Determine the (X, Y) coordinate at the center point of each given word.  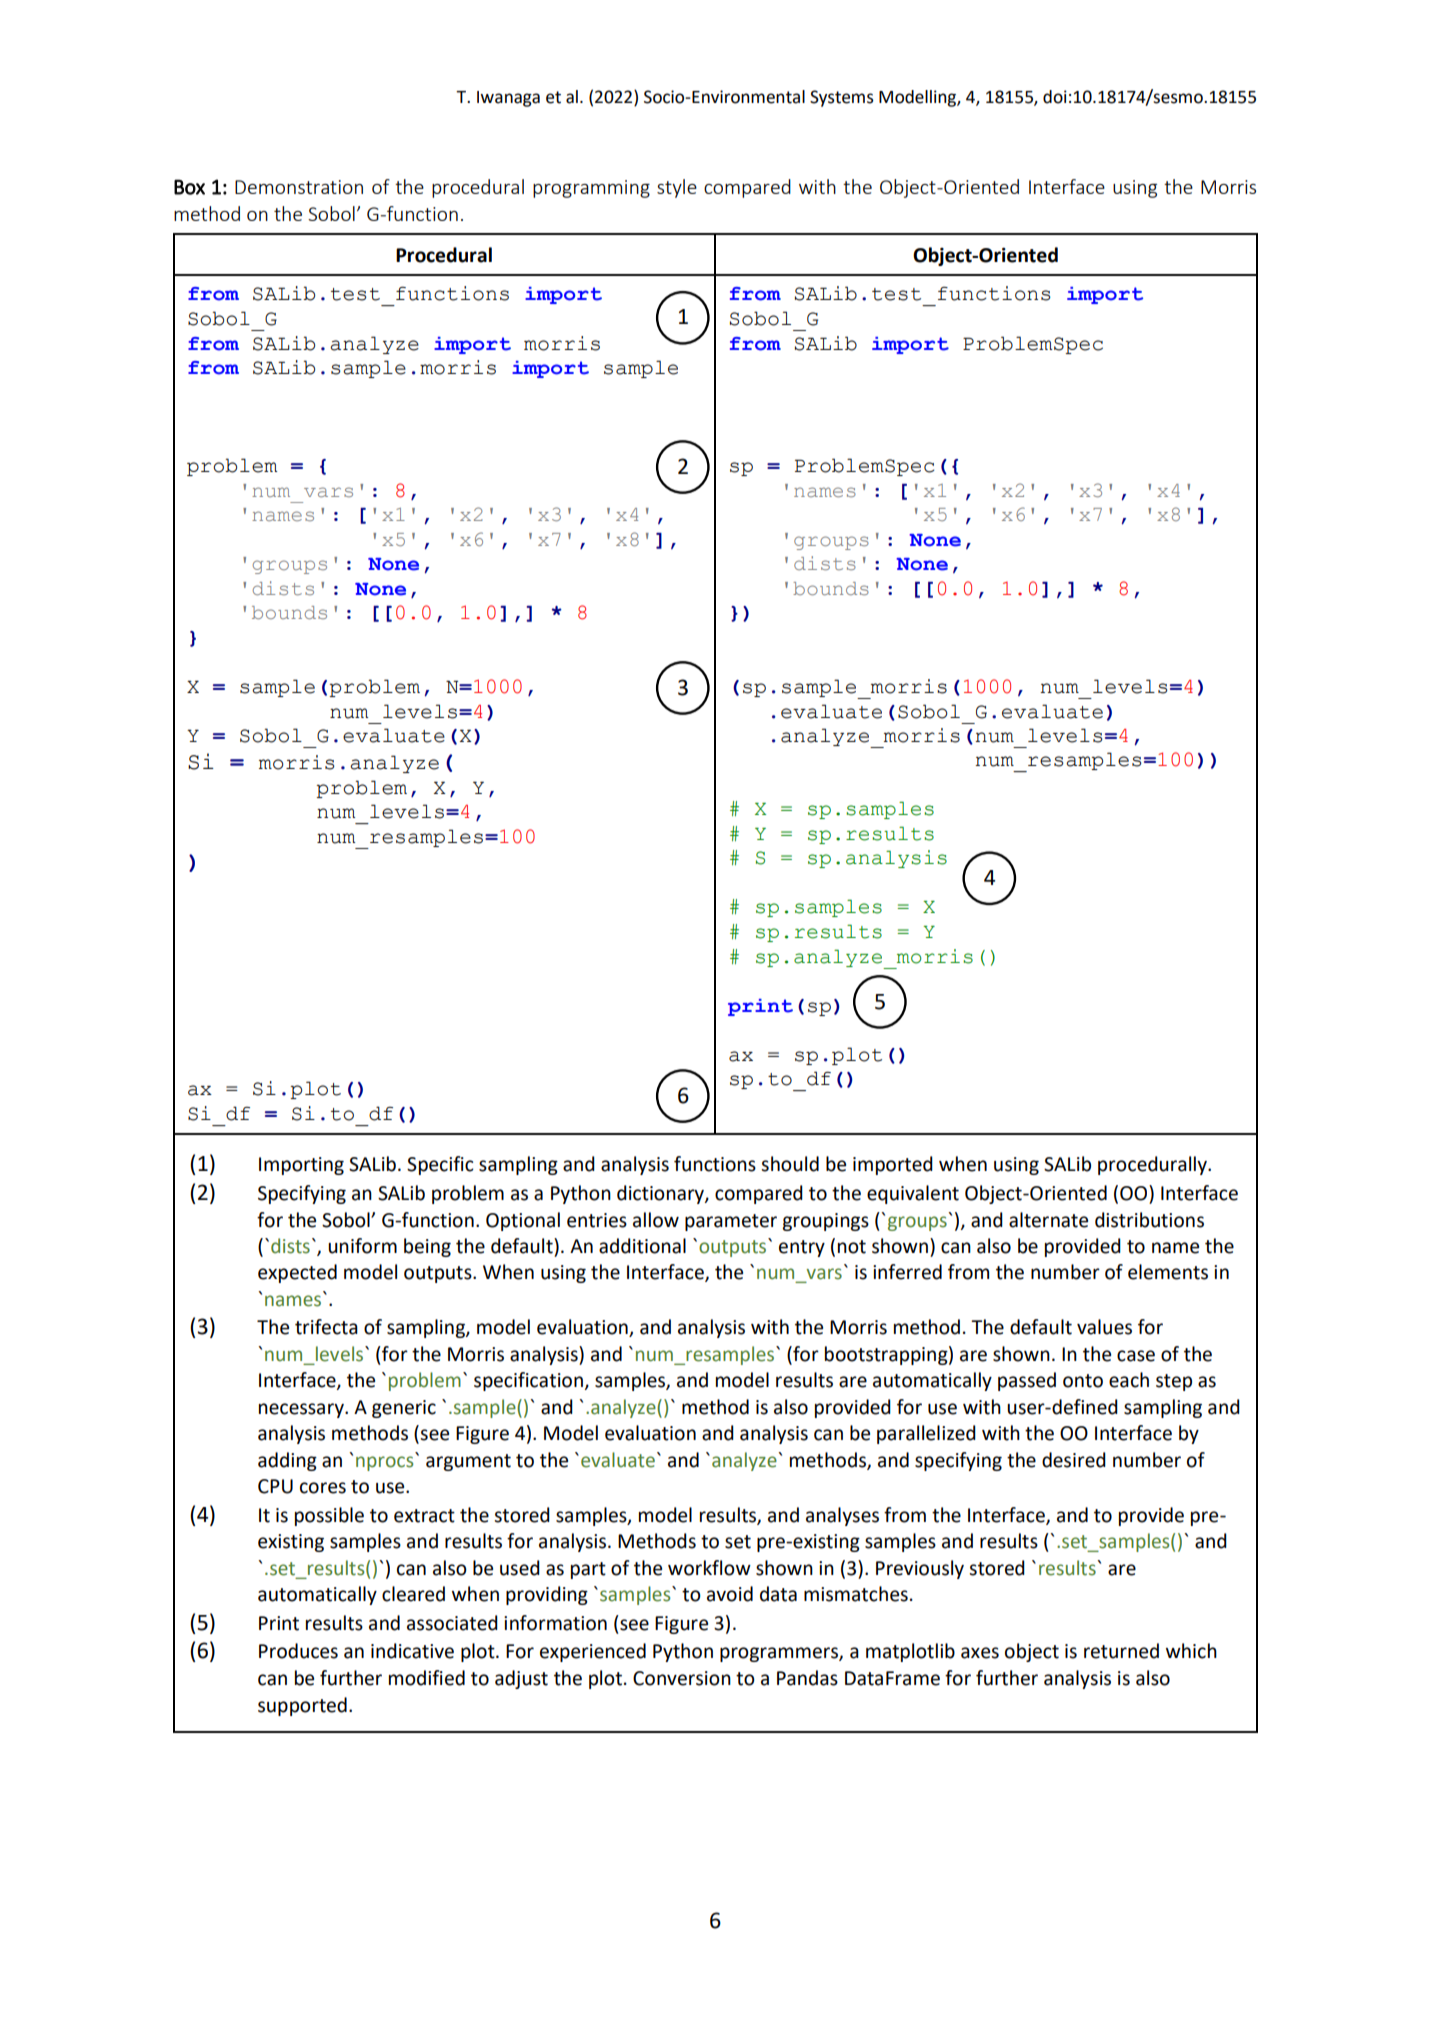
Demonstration (299, 187)
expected (297, 1273)
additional (642, 1246)
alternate (1048, 1220)
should (790, 1164)
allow (656, 1220)
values (1104, 1327)
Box (189, 187)
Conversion (682, 1678)
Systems (842, 98)
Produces (298, 1651)
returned (1121, 1651)
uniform (362, 1246)
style (677, 188)
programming (591, 189)
